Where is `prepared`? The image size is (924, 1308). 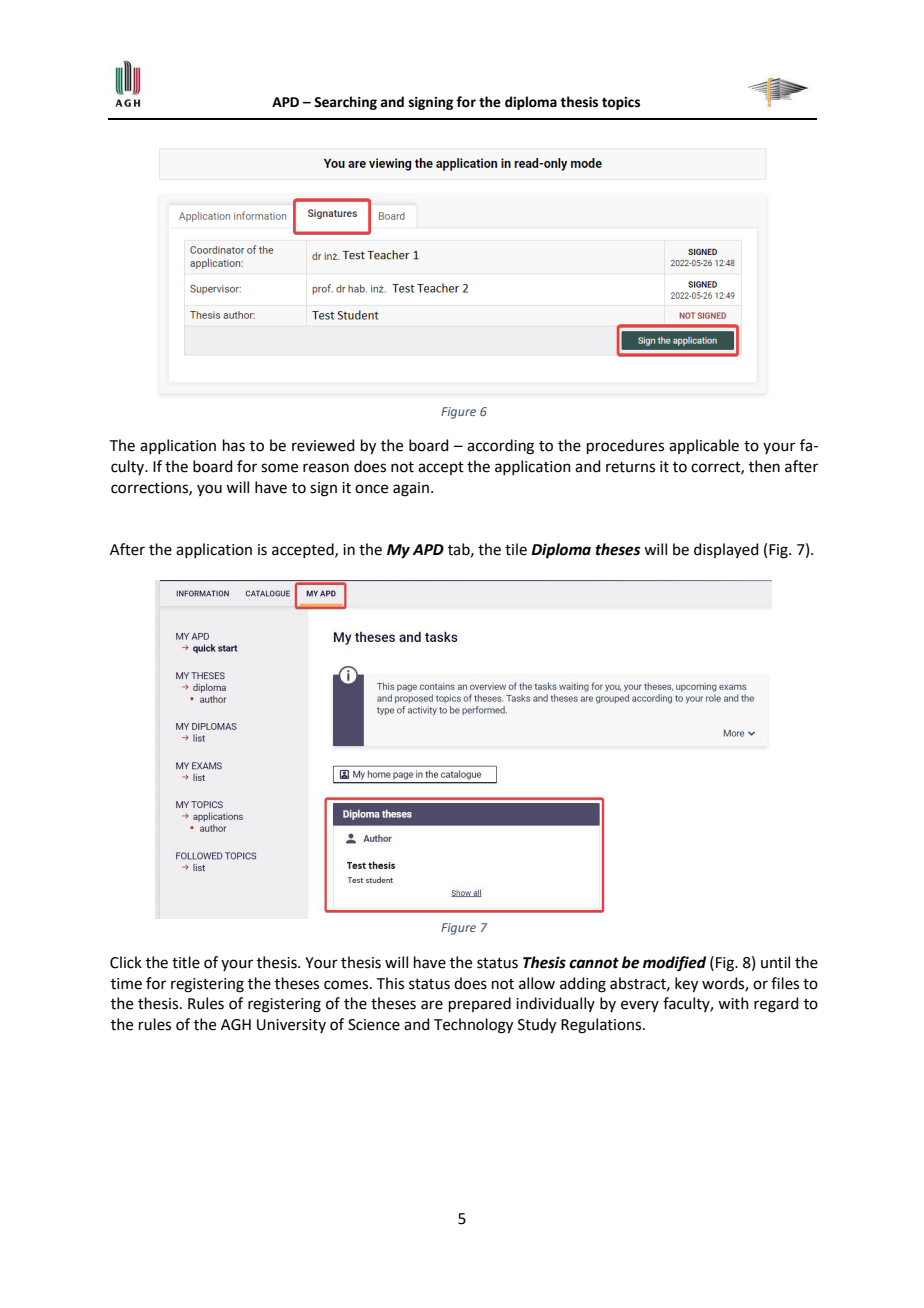
prepared is located at coordinates (480, 1004).
